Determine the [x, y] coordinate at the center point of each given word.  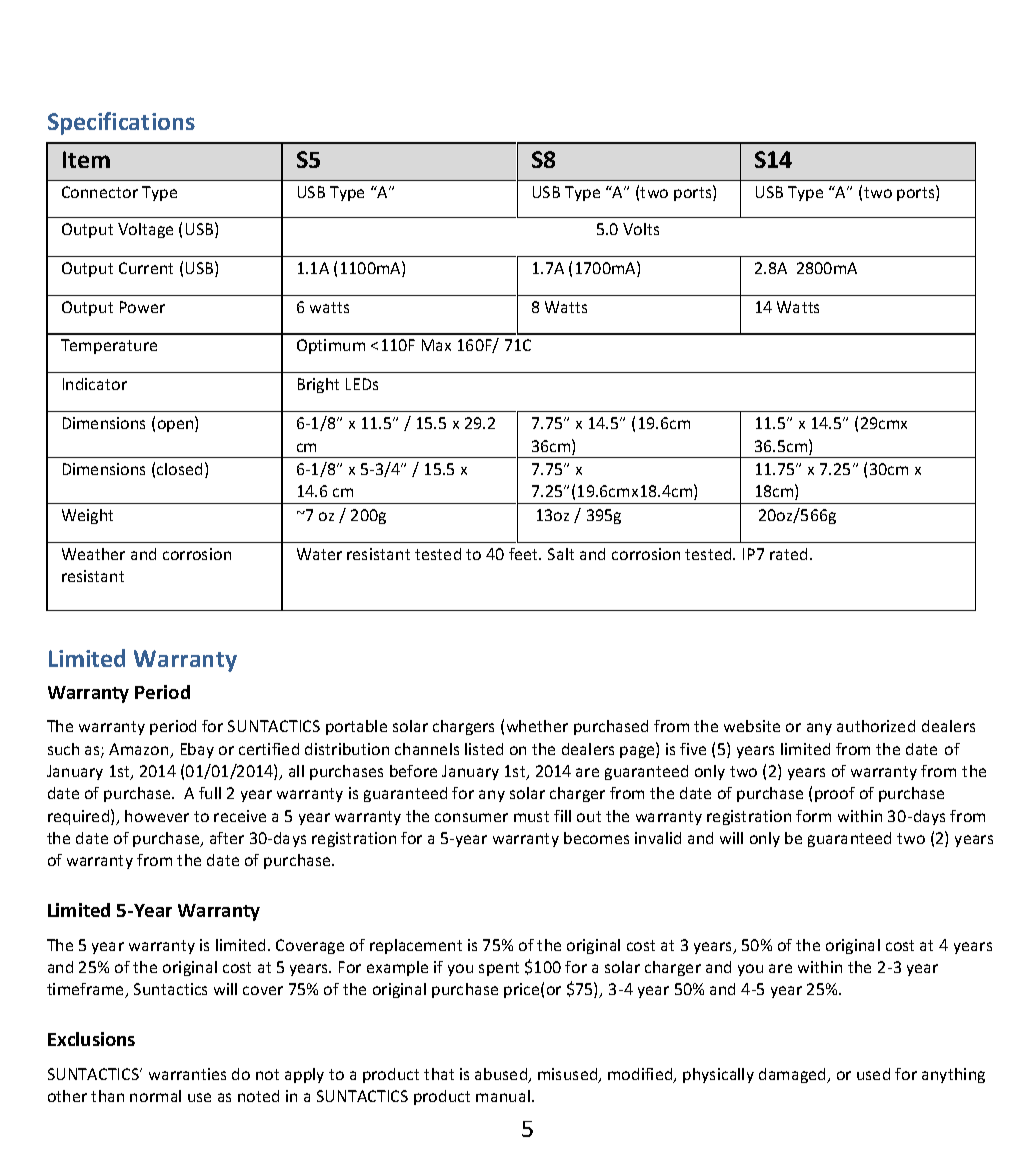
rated [790, 554]
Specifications [121, 123]
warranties [187, 1074]
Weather [93, 554]
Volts [641, 229]
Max [436, 345]
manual [503, 1096]
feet [525, 554]
